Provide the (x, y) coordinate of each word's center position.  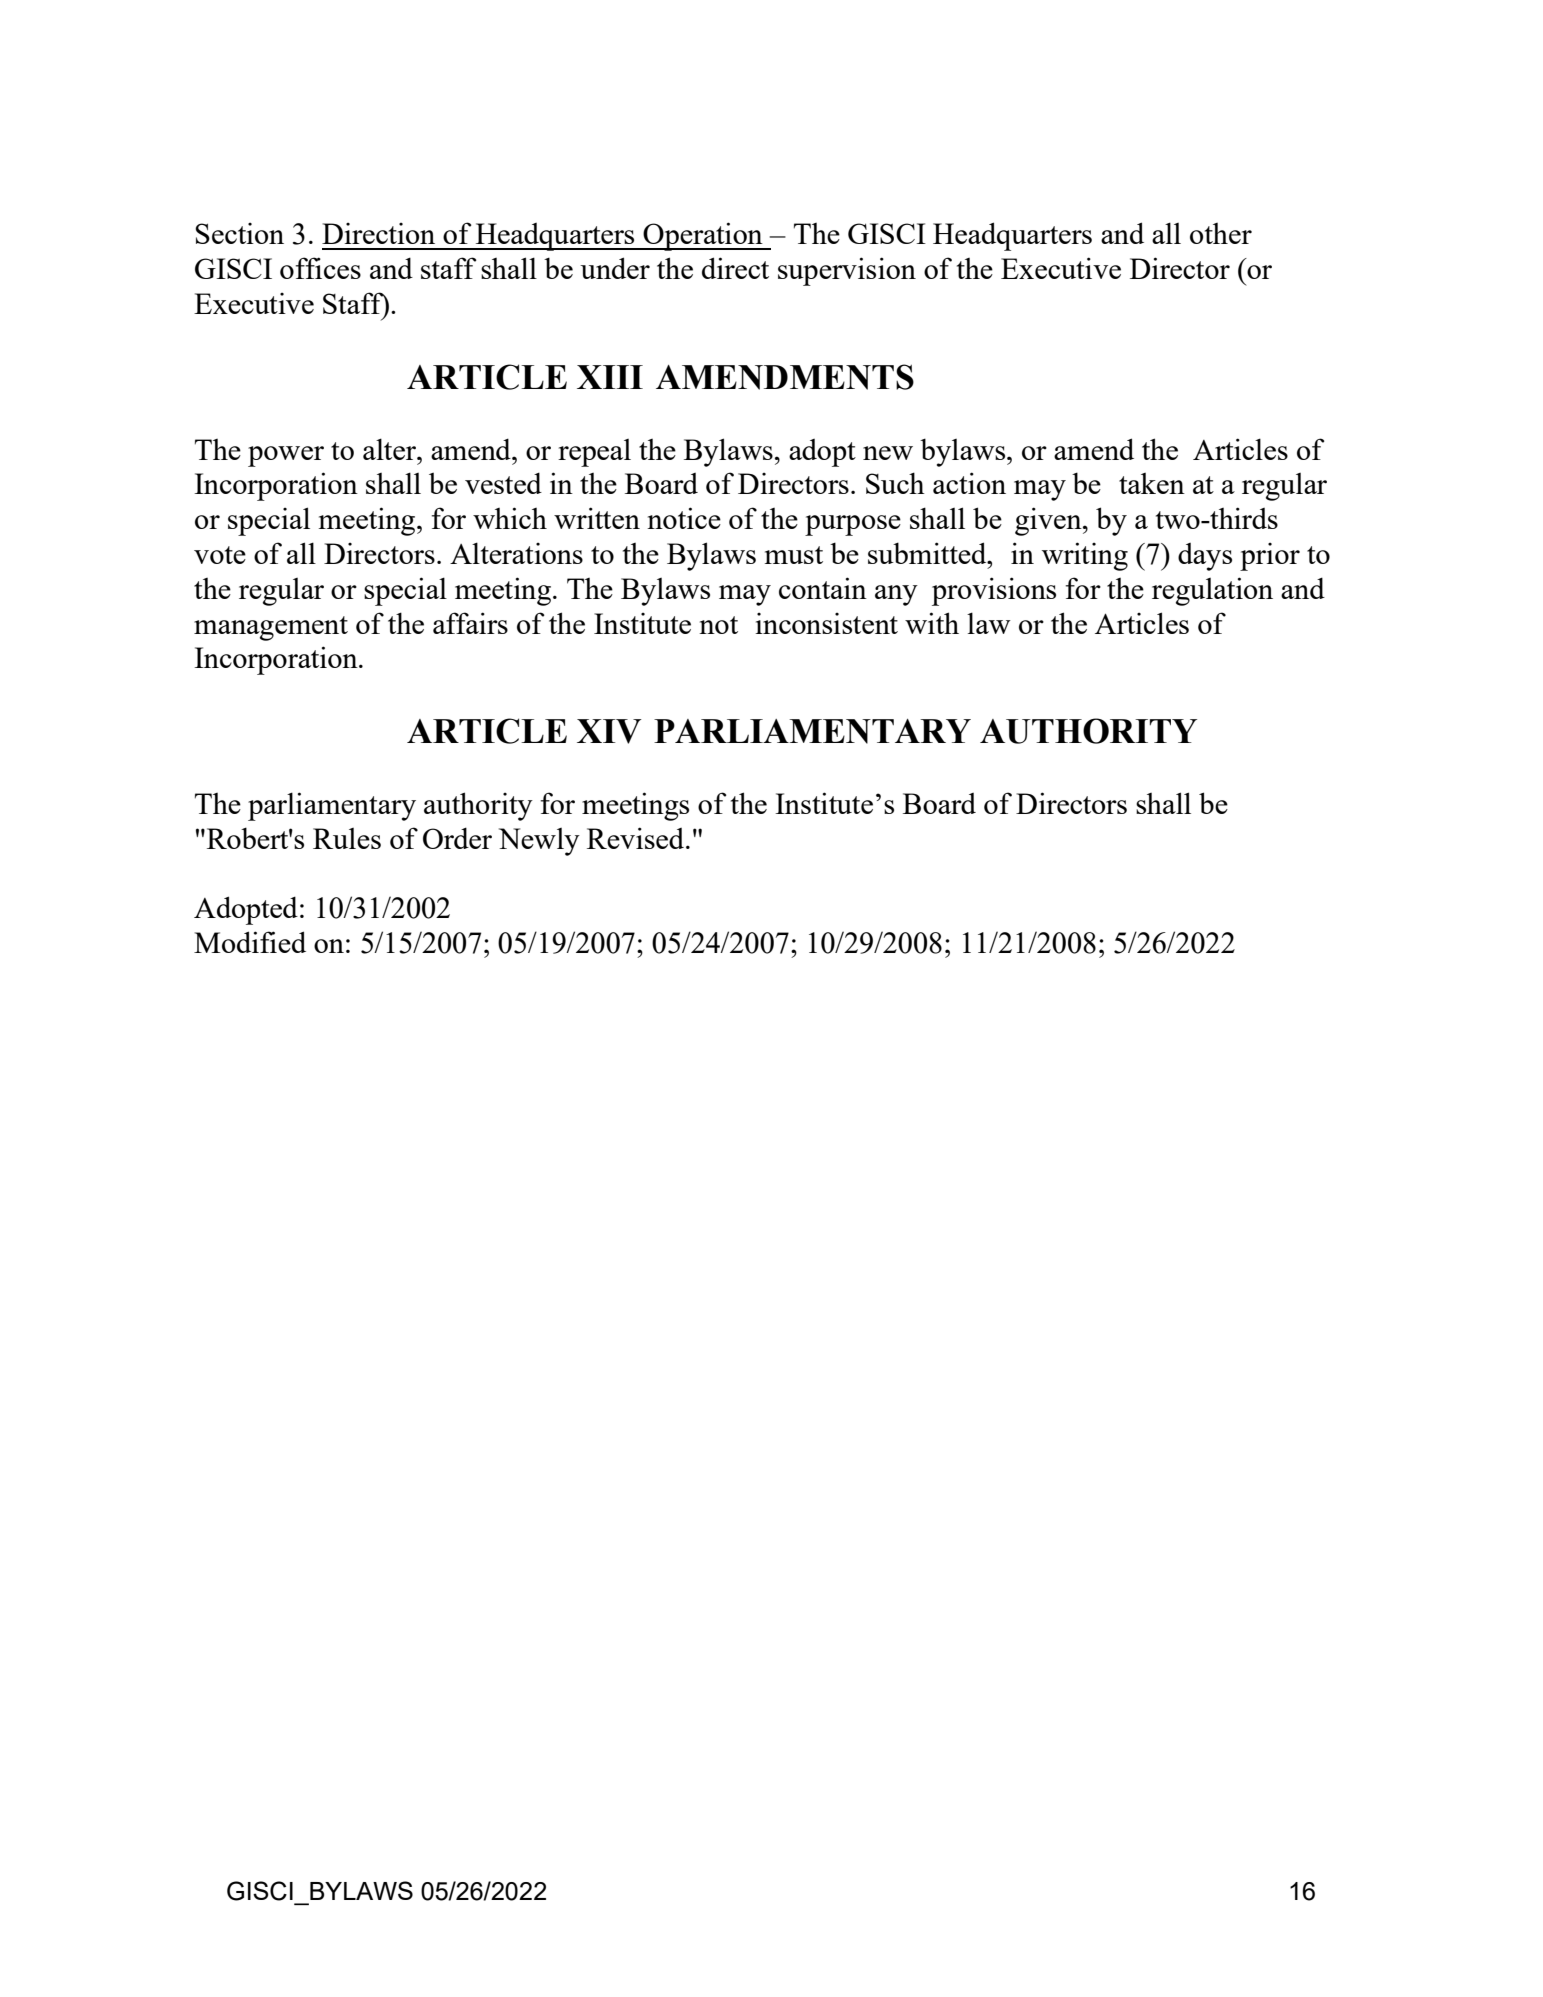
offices (320, 268)
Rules (347, 838)
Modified (250, 942)
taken (1152, 483)
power (286, 456)
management (271, 628)
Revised (637, 838)
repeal (594, 453)
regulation (1212, 591)
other (1221, 233)
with (932, 623)
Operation (703, 236)
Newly (539, 842)
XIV (609, 731)
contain (823, 588)
